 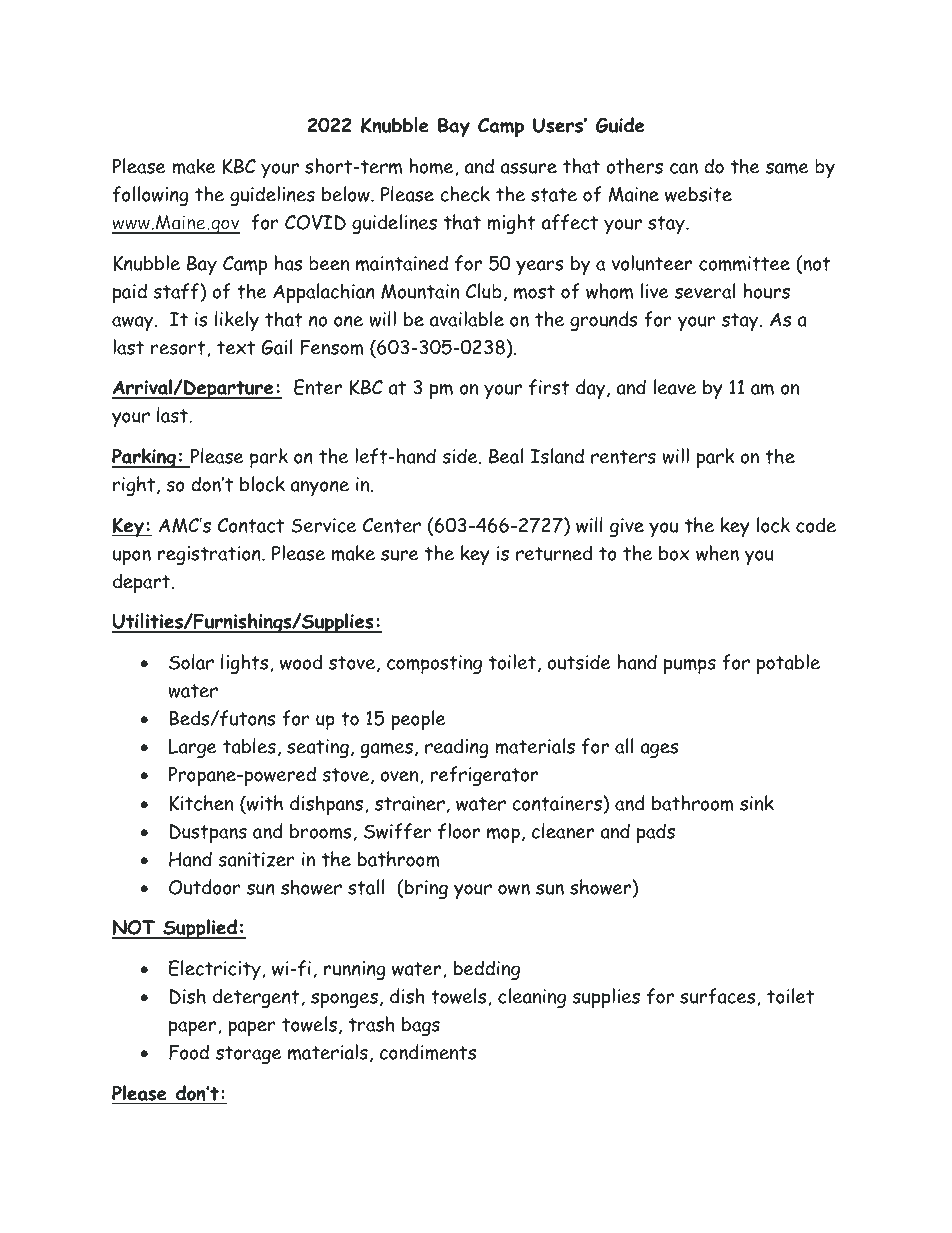 I want to click on Beal, so click(x=506, y=456).
